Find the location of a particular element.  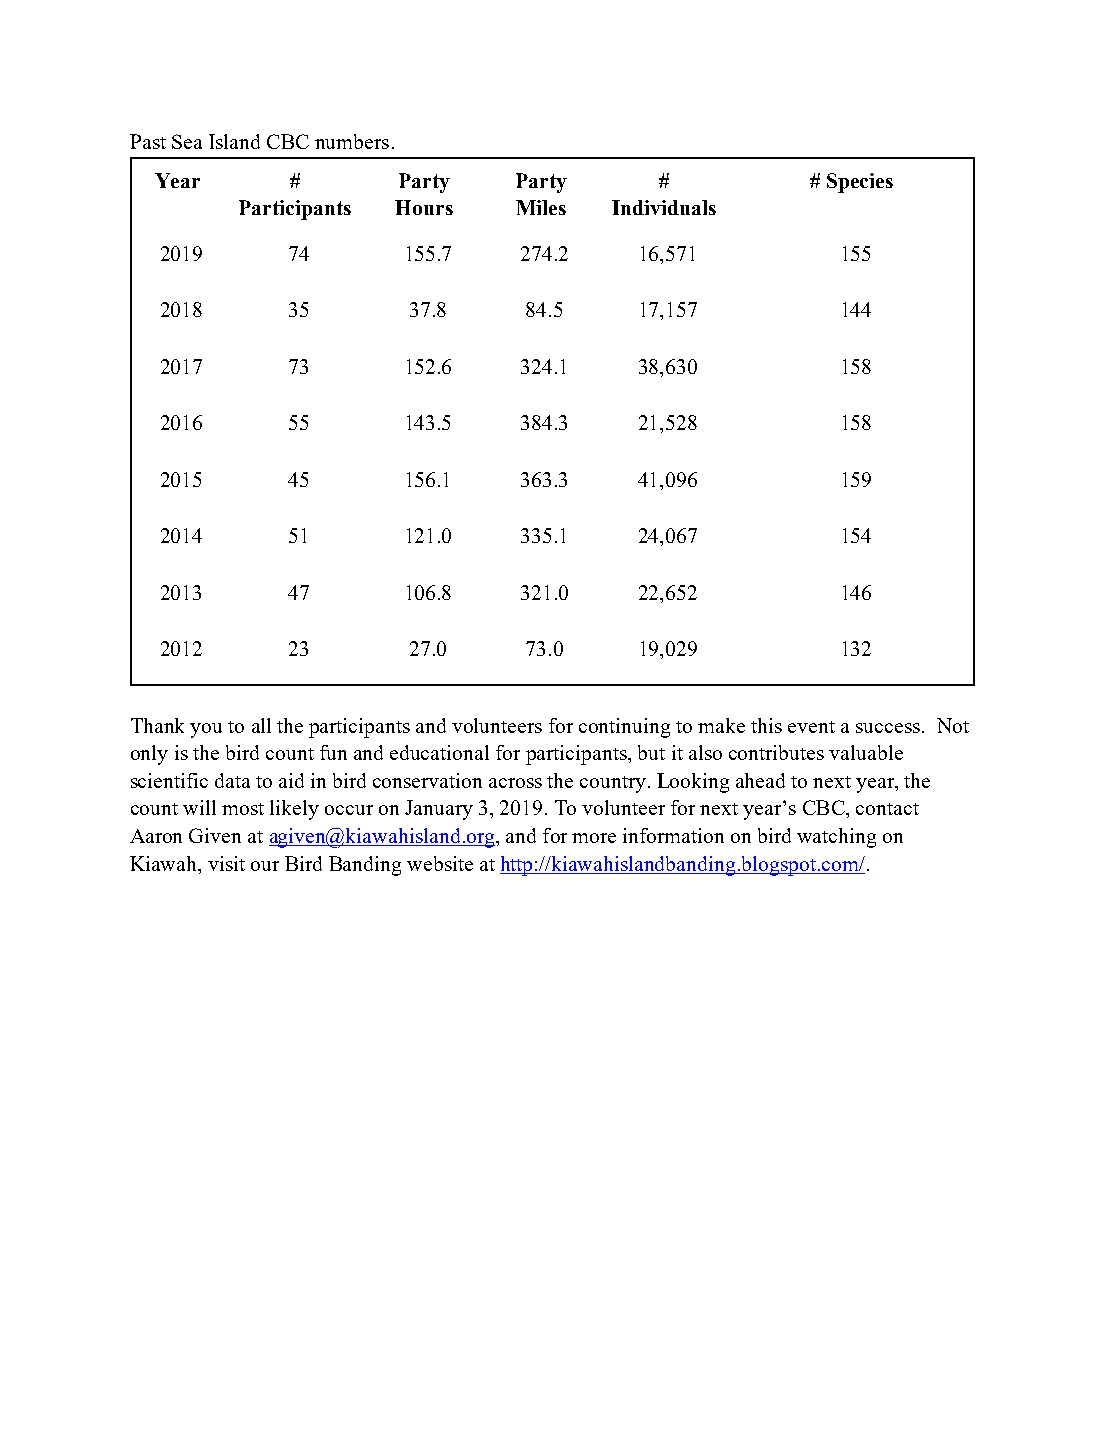

event is located at coordinates (811, 727).
